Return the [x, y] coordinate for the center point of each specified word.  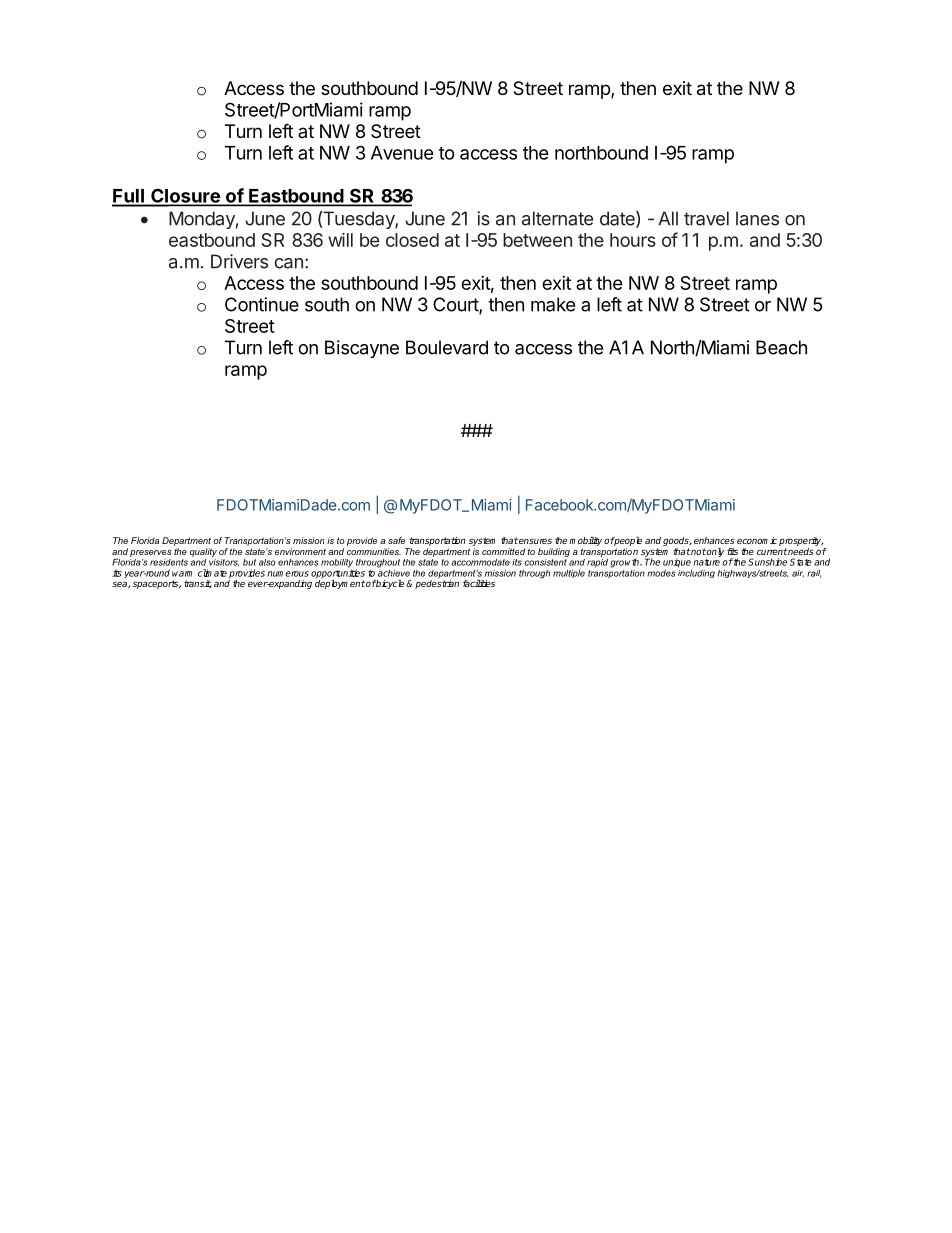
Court [456, 305]
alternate [557, 218]
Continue [262, 304]
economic [757, 540]
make [553, 304]
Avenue [402, 153]
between [537, 240]
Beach [781, 347]
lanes [757, 218]
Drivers [239, 261]
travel [706, 218]
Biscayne [362, 349]
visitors [224, 561]
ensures [535, 541]
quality [203, 552]
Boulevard [447, 347]
